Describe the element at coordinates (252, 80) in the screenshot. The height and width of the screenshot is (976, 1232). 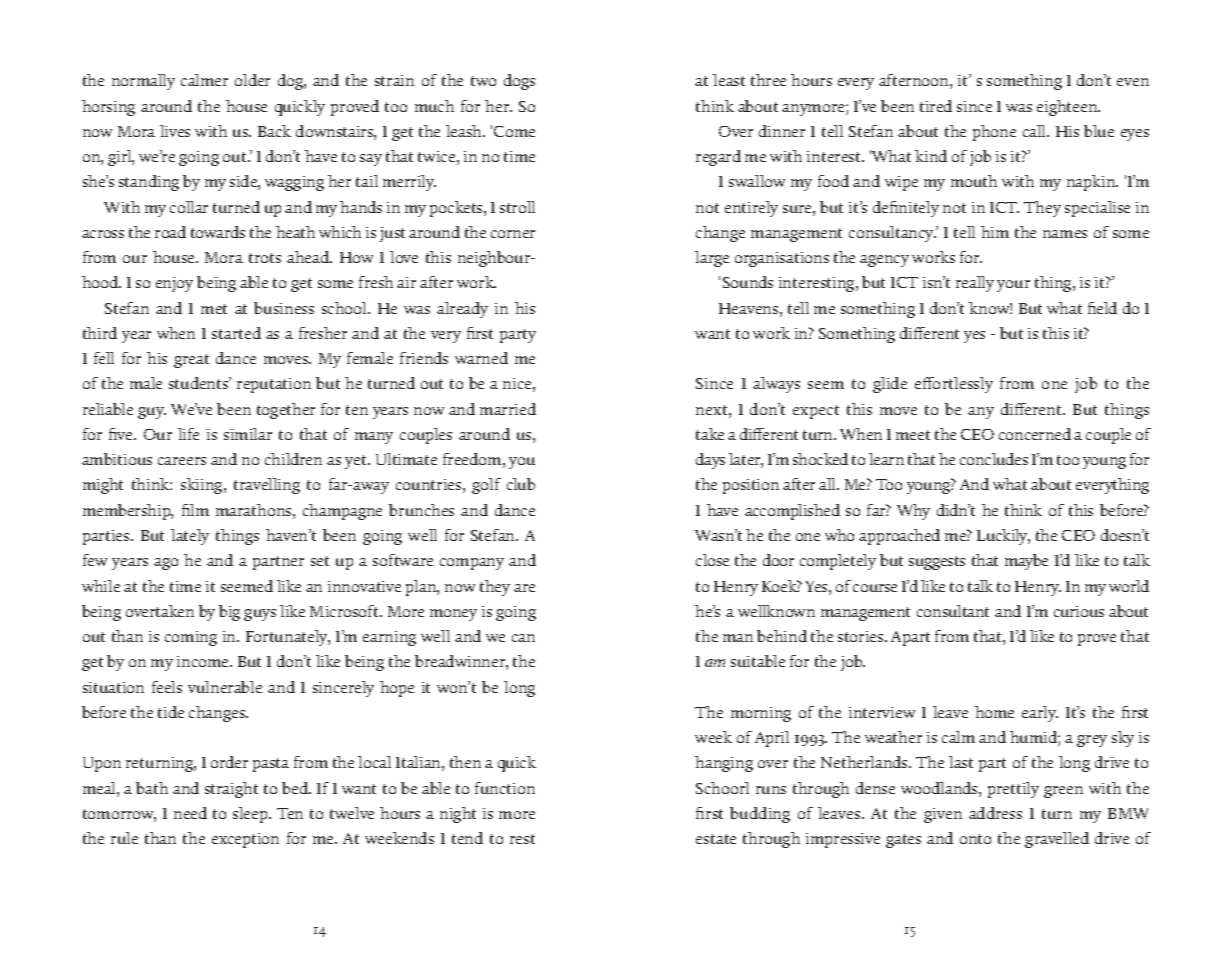
I see `older` at that location.
